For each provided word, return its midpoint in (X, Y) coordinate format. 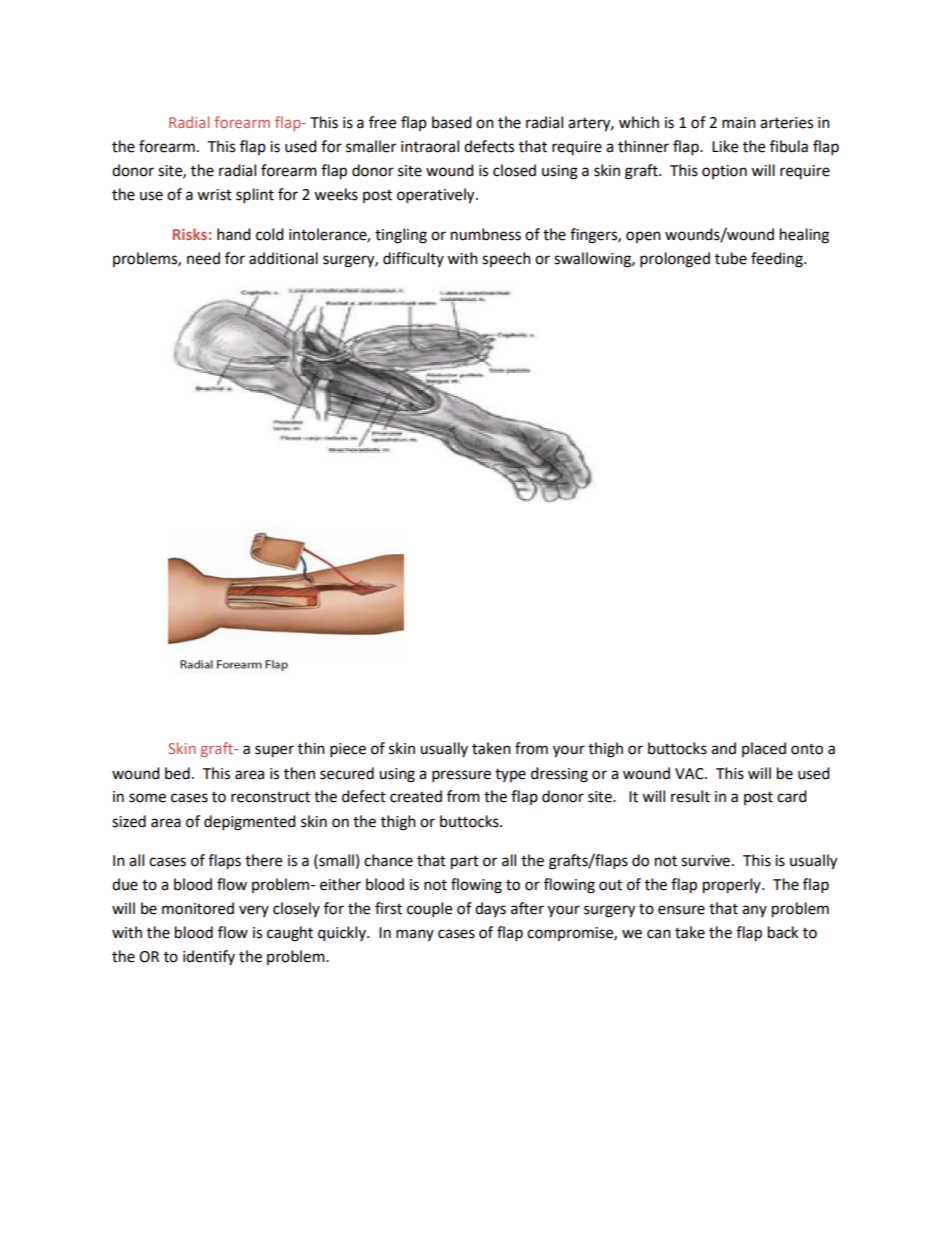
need (203, 258)
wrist (214, 195)
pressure (461, 776)
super (274, 751)
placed (764, 749)
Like (725, 146)
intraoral (430, 146)
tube (731, 258)
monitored (198, 908)
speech (506, 259)
